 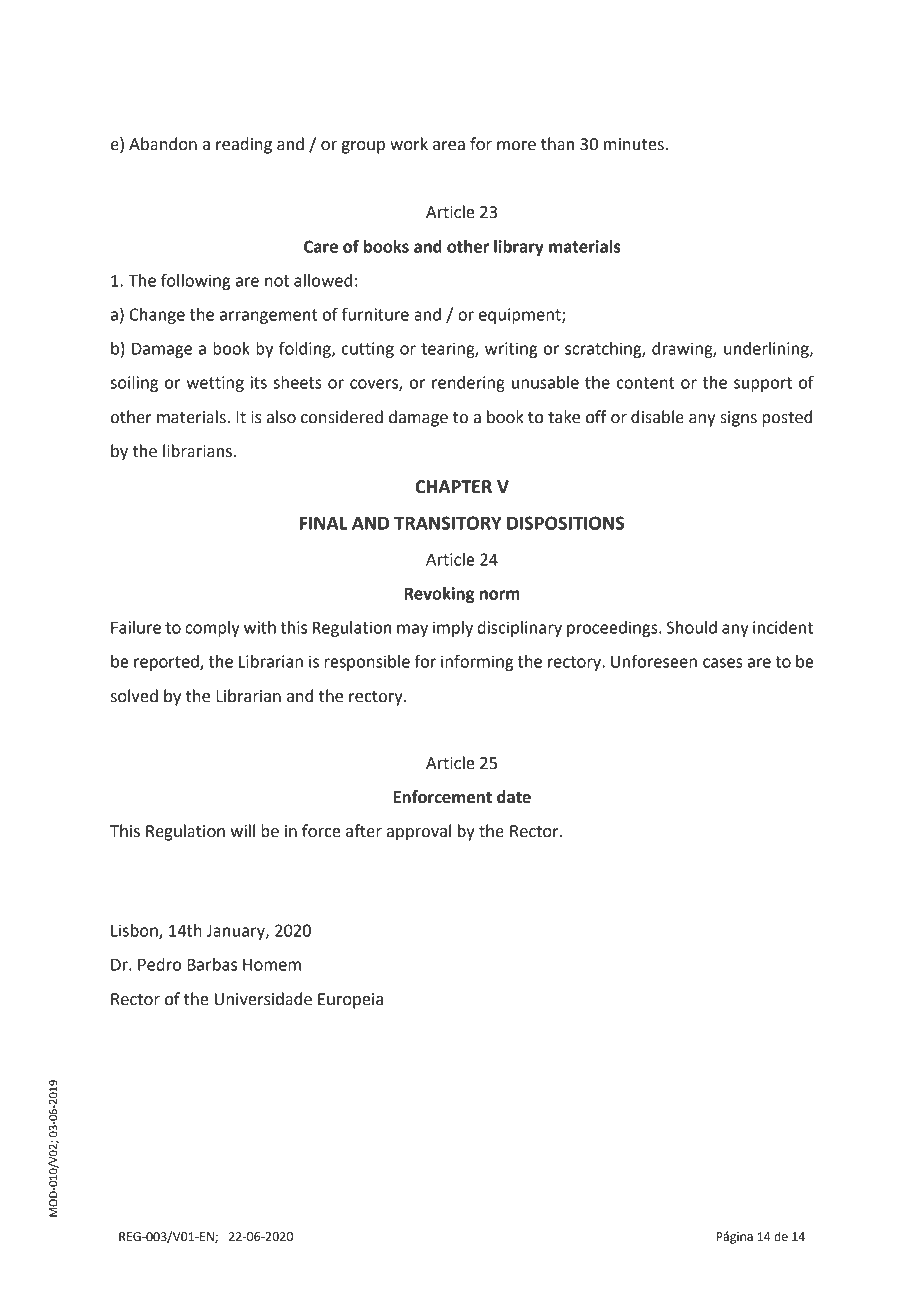 What do you see at coordinates (212, 629) in the screenshot?
I see `comply` at bounding box center [212, 629].
